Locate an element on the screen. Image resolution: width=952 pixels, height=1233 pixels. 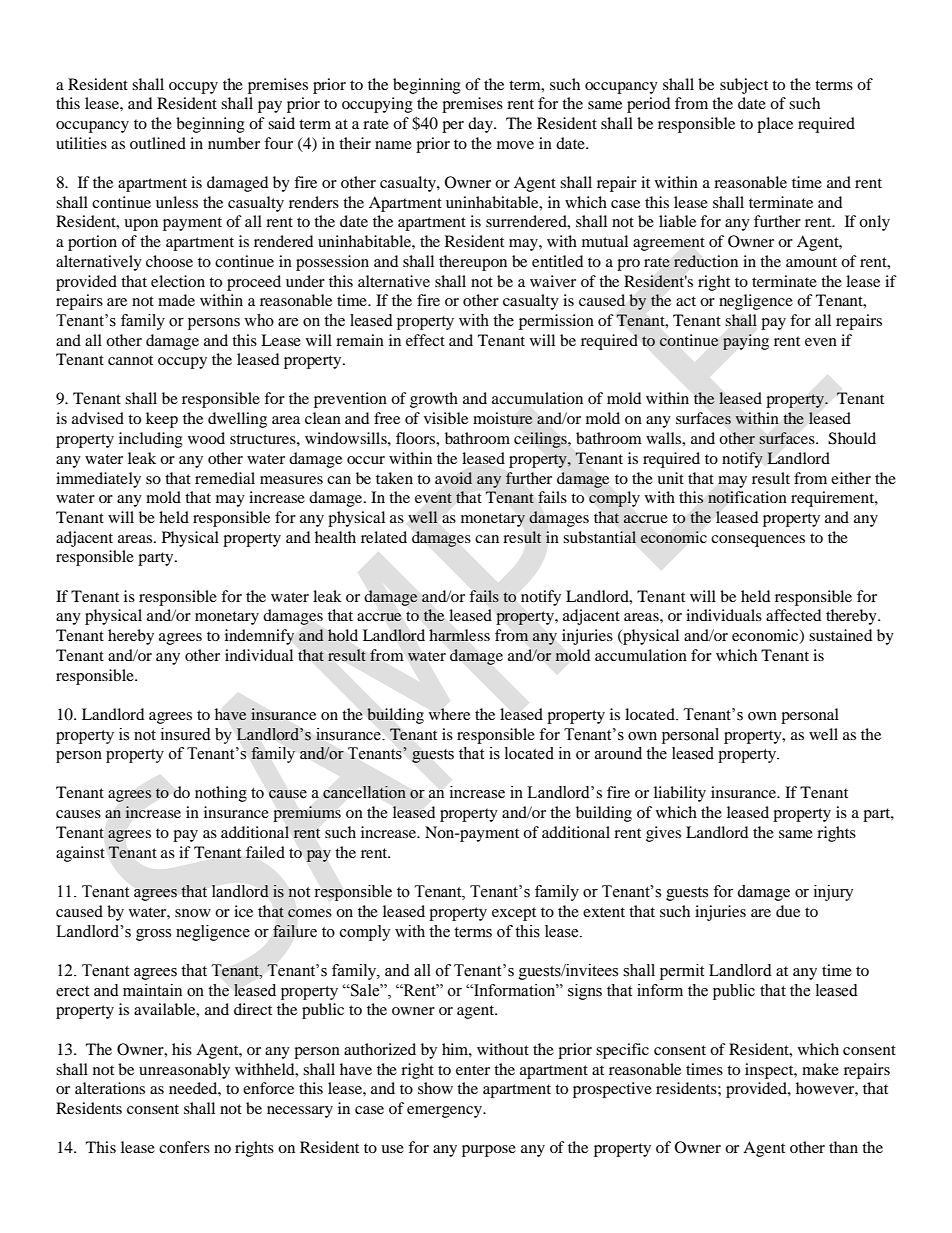
confers is located at coordinates (184, 1147).
